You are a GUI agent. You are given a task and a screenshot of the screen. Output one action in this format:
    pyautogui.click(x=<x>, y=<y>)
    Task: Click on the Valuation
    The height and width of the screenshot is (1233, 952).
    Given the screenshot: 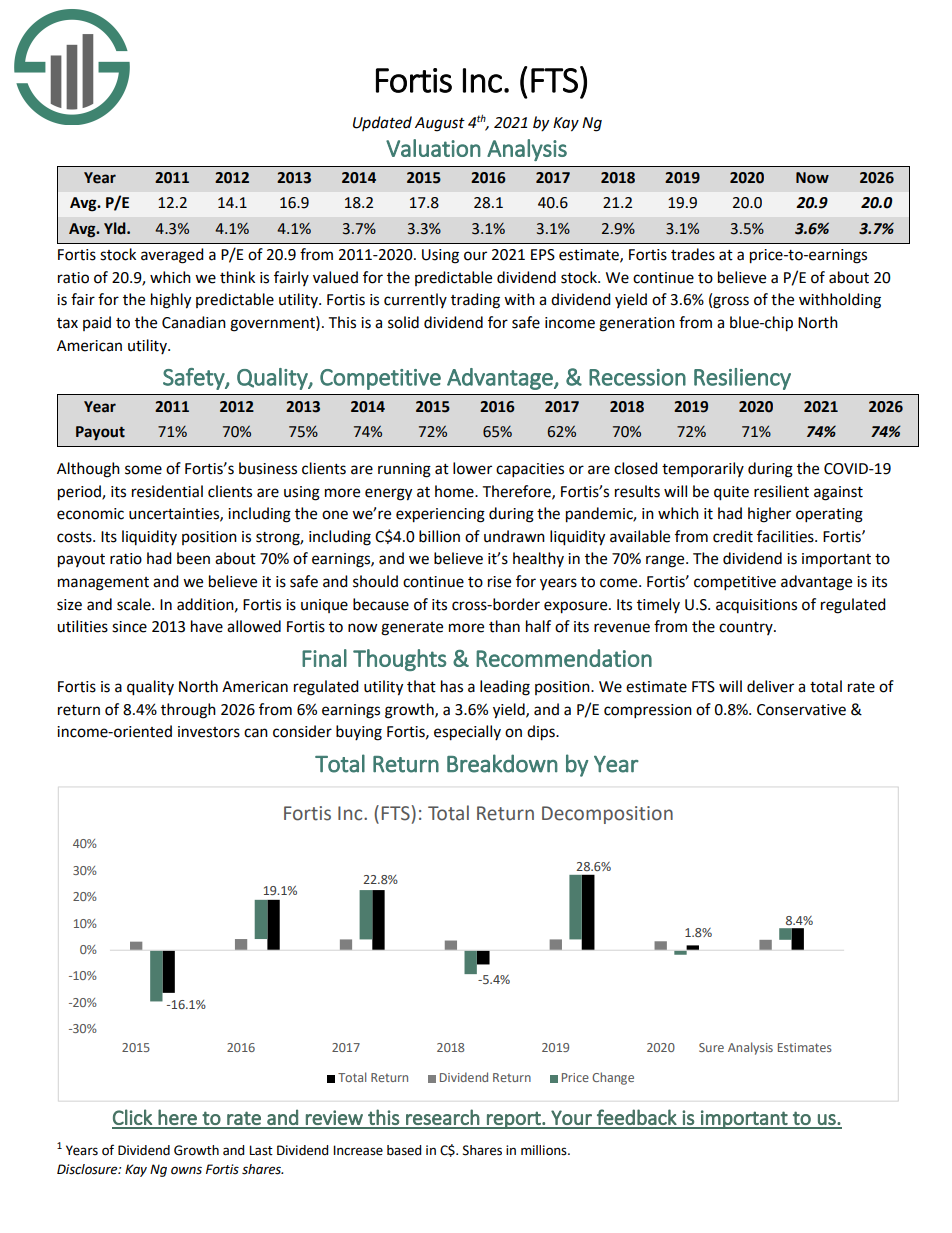 What is the action you would take?
    pyautogui.click(x=433, y=148)
